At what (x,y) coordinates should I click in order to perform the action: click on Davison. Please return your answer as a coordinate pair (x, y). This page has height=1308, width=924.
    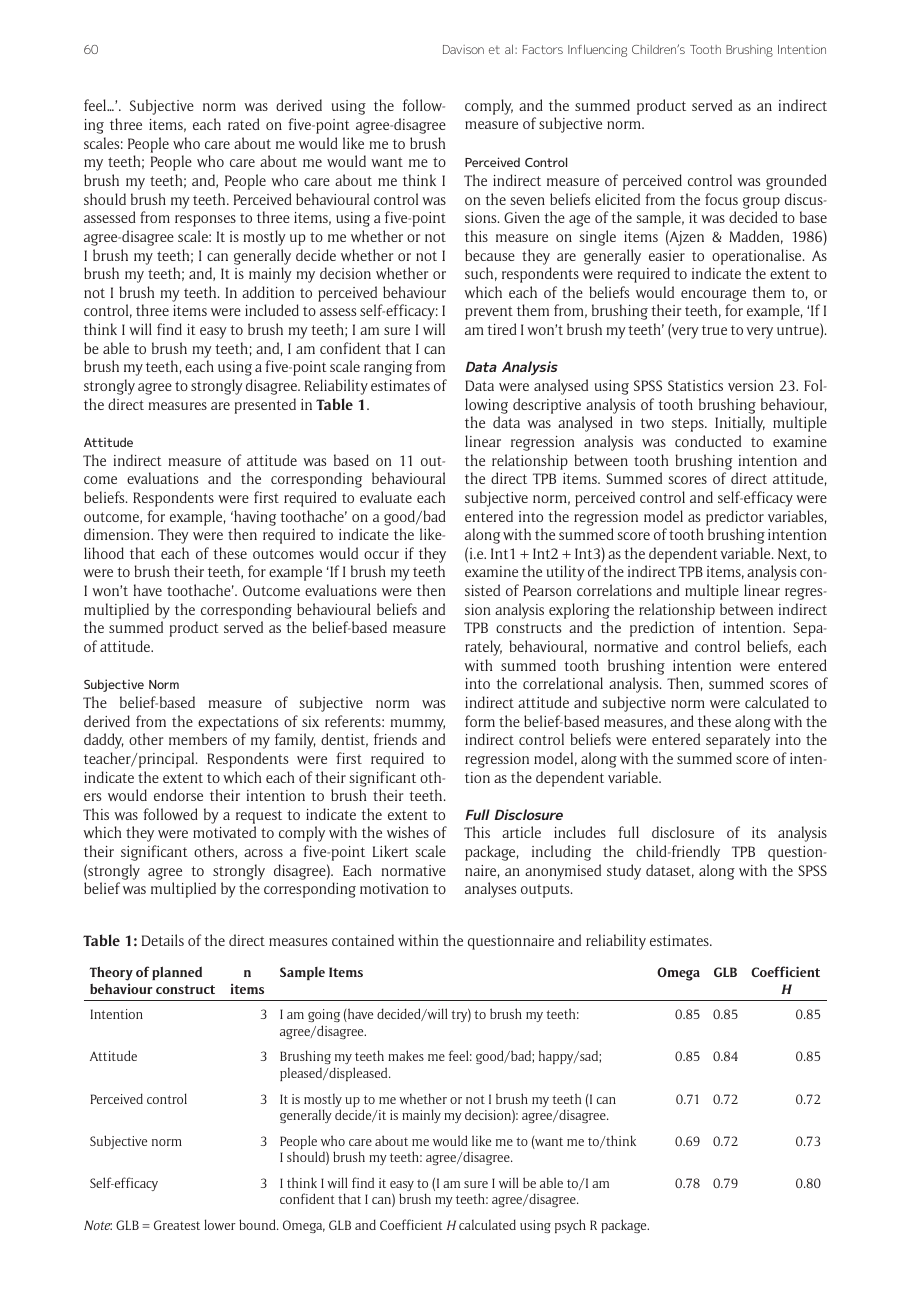
    Looking at the image, I should click on (463, 49).
